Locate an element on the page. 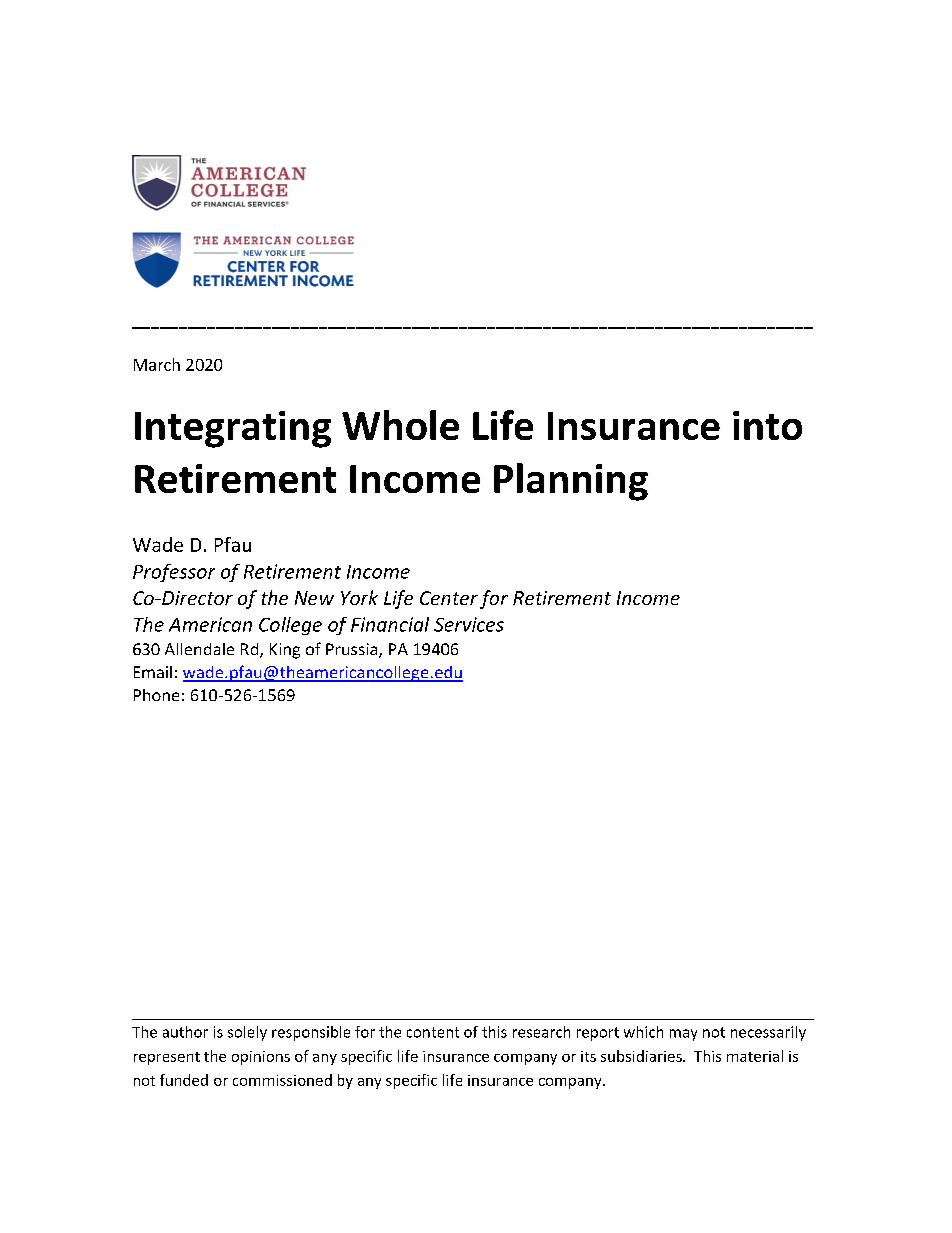  Whole is located at coordinates (400, 425).
